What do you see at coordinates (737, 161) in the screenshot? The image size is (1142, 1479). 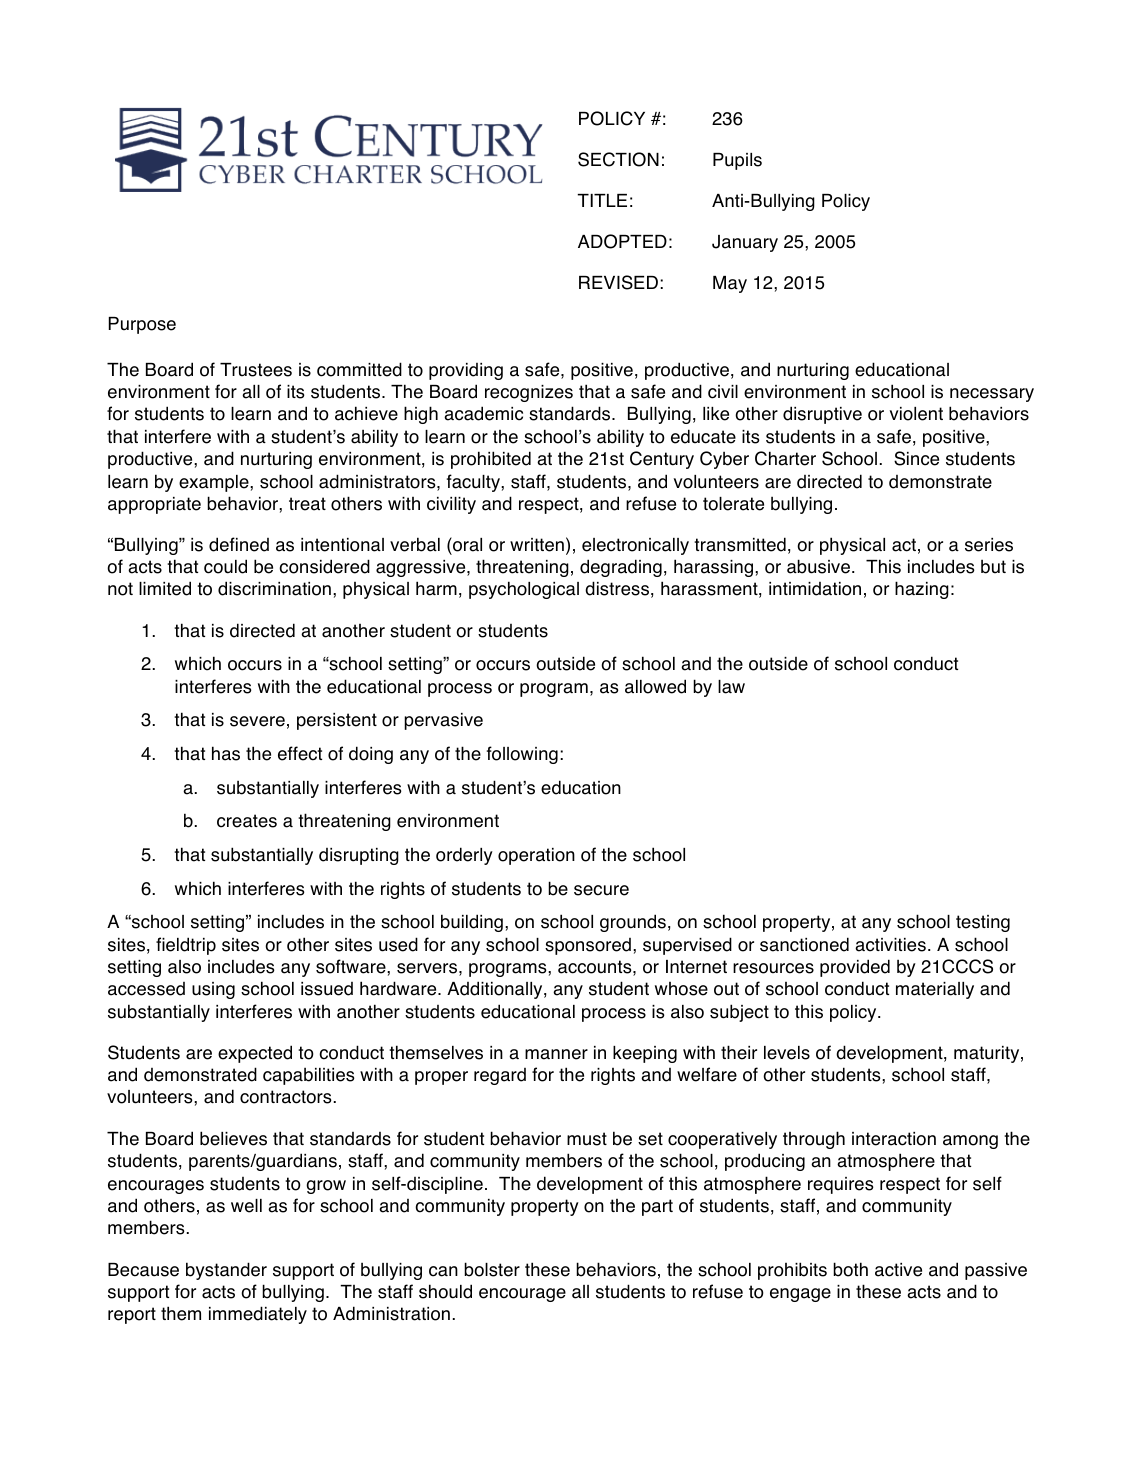 I see `Pupils` at bounding box center [737, 161].
